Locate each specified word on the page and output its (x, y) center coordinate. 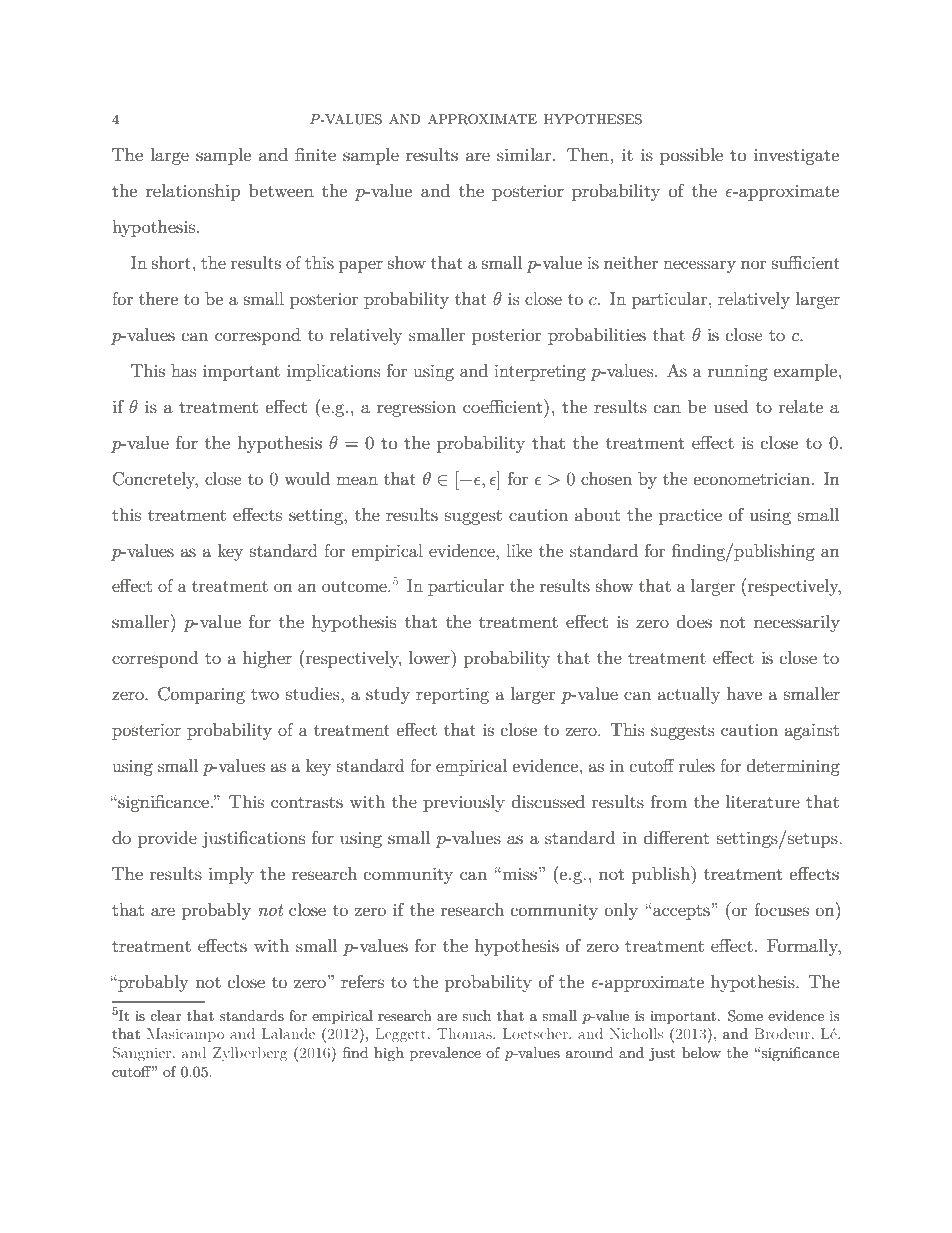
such (476, 1015)
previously (464, 803)
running (738, 373)
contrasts (307, 802)
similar (525, 154)
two (265, 694)
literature (762, 801)
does (694, 621)
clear (165, 1015)
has (183, 370)
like (519, 550)
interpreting (540, 373)
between (281, 190)
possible (691, 156)
